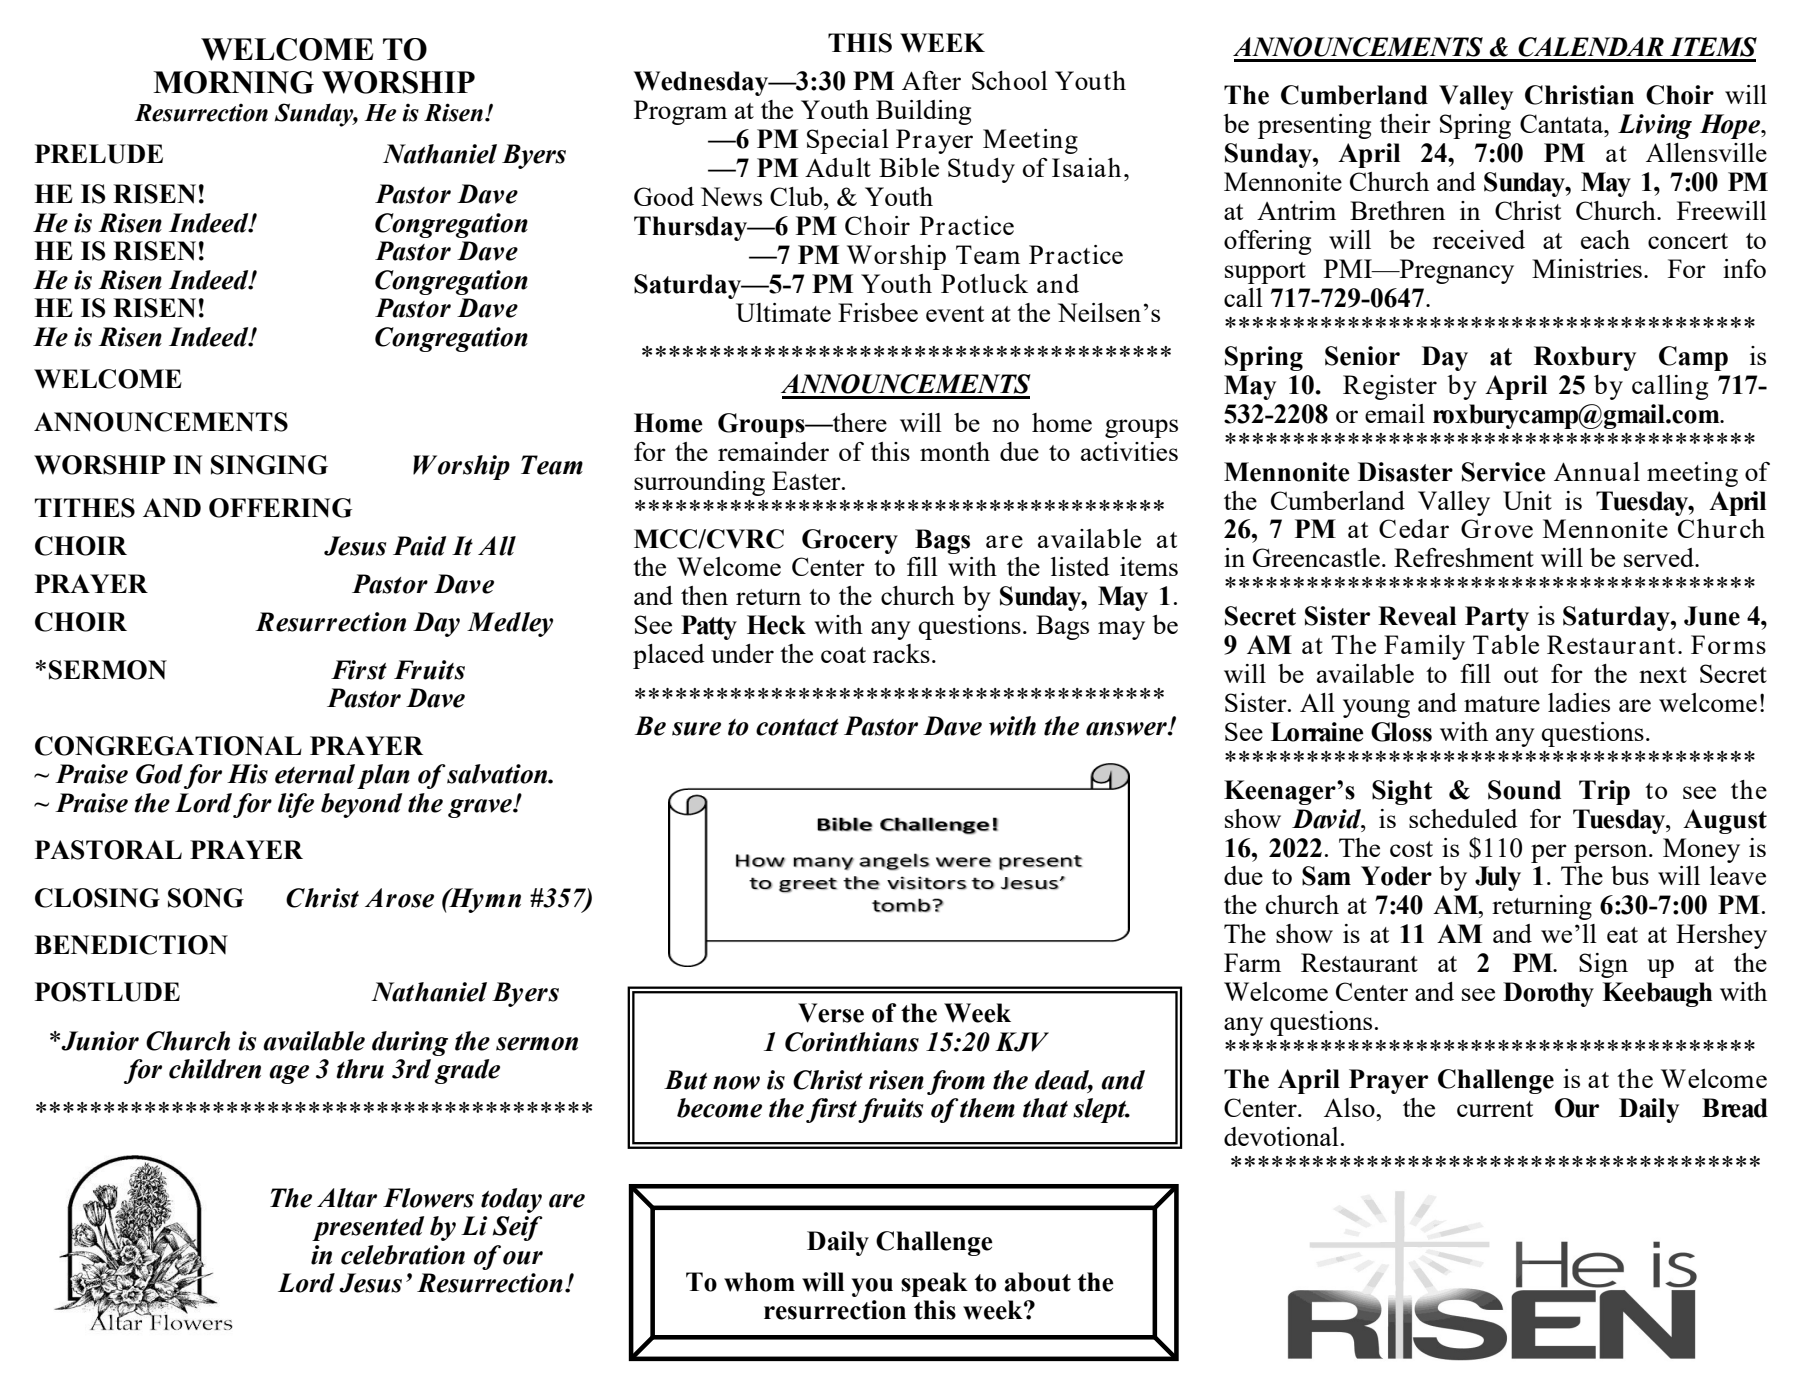  Describe the element at coordinates (233, 82) in the document. I see `MORNING` at that location.
